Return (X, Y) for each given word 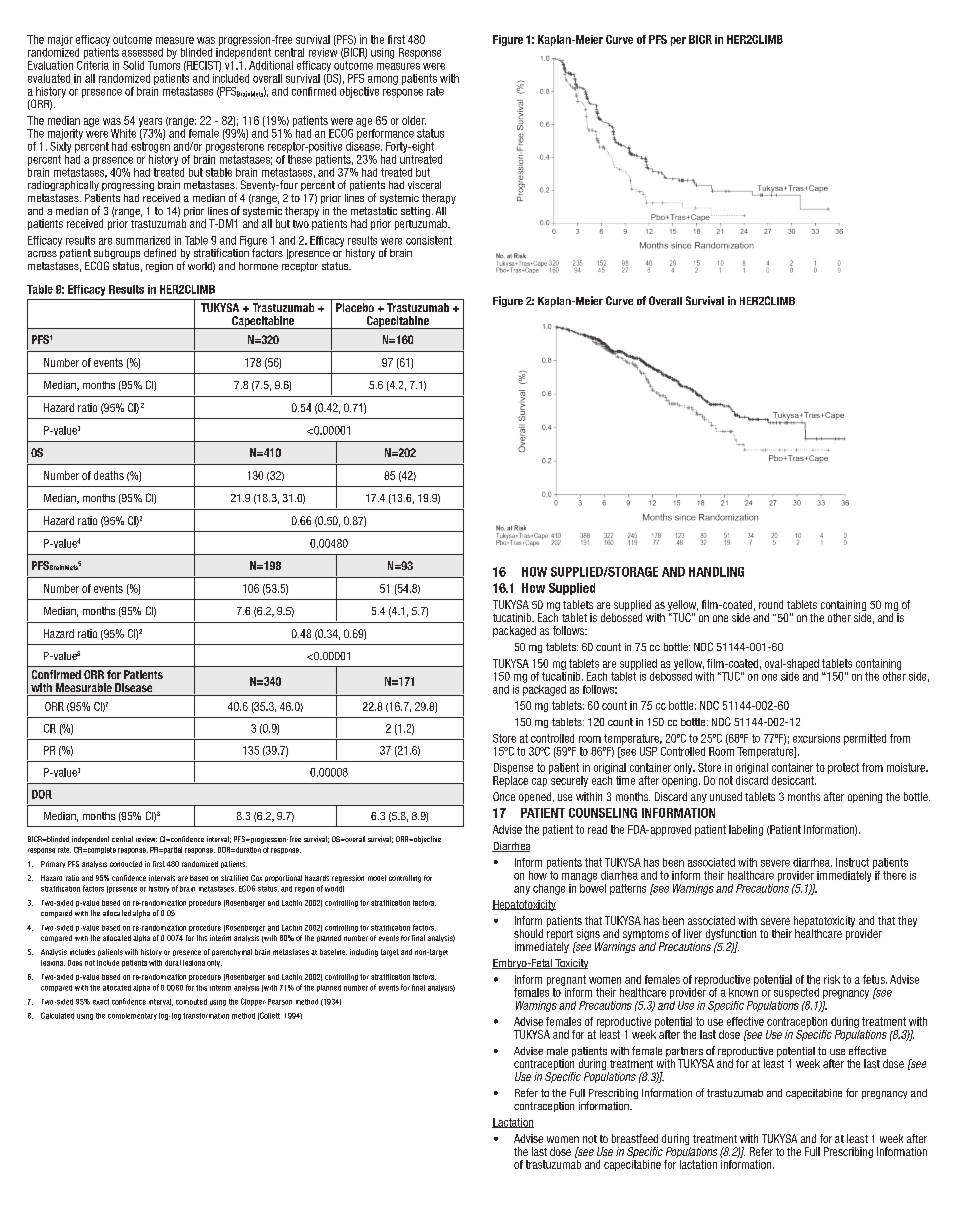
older (414, 120)
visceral (424, 185)
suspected (796, 993)
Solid (133, 65)
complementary (132, 1016)
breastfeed (635, 1138)
